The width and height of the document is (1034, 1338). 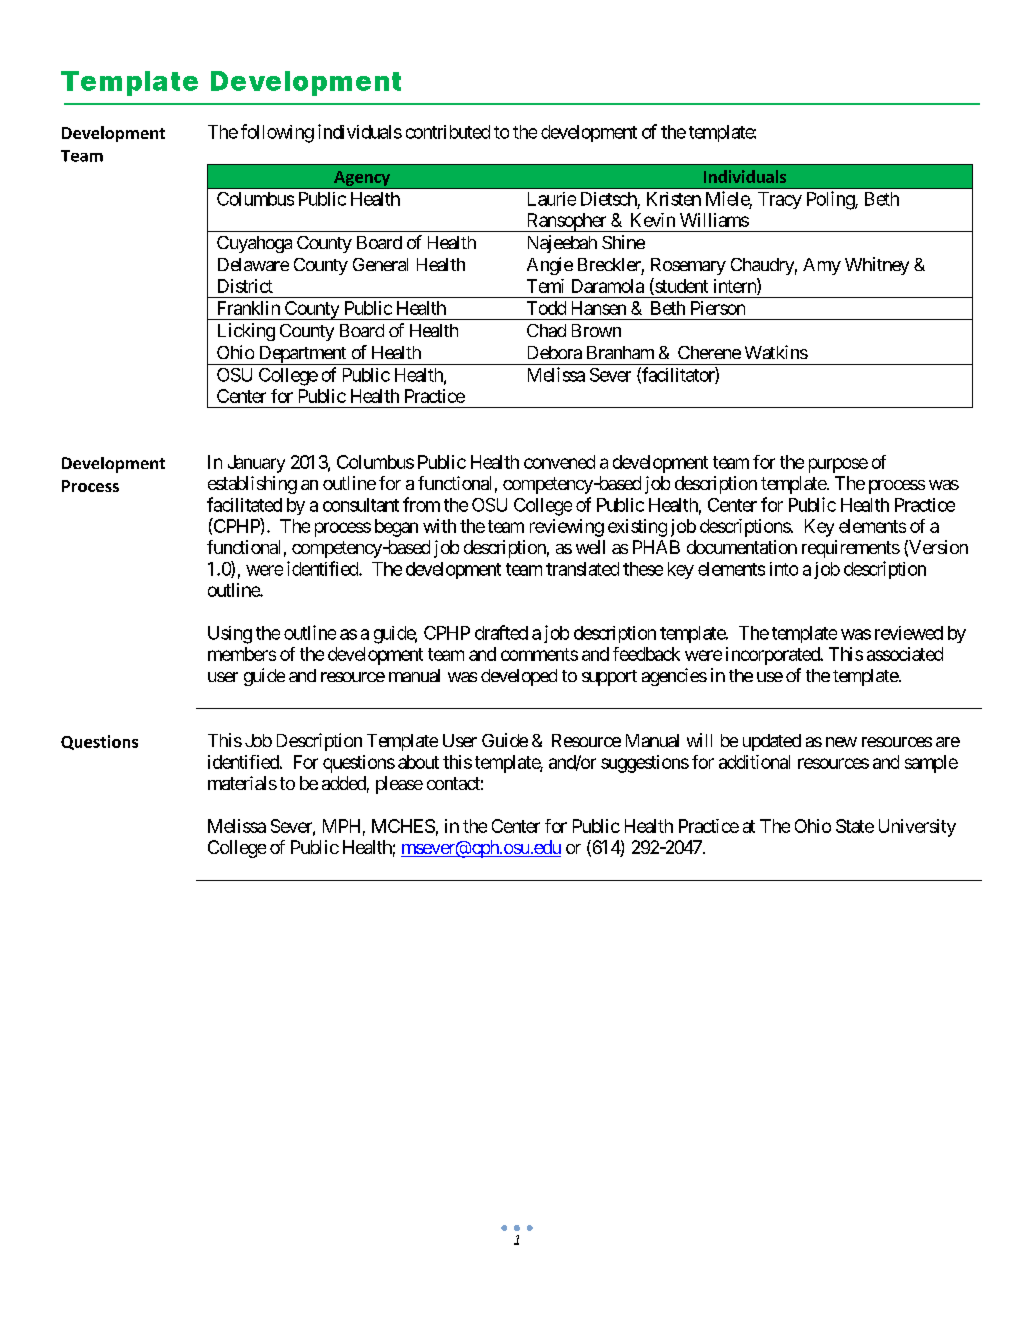 I want to click on following, so click(x=277, y=133).
